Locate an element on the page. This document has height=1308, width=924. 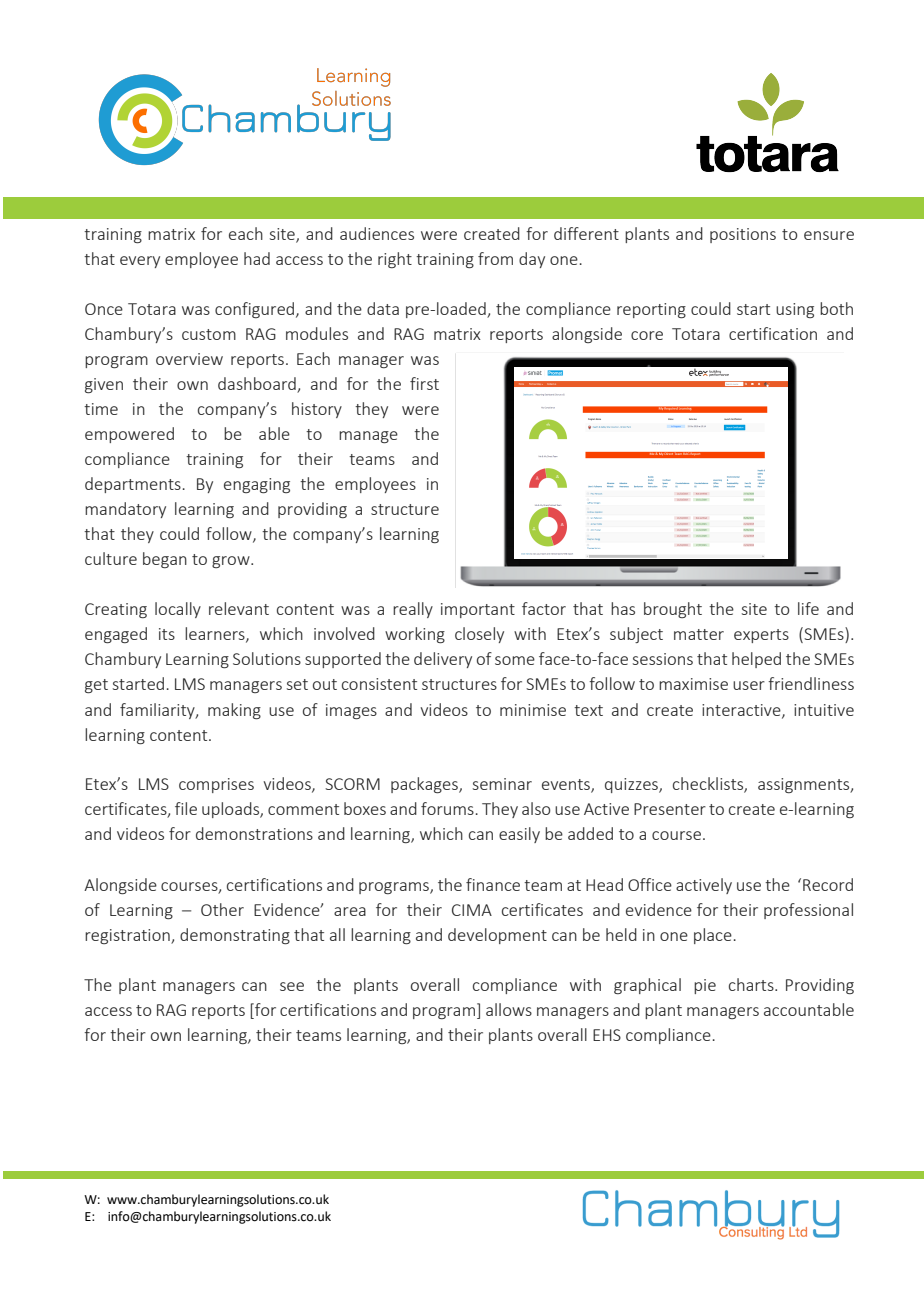
mandatory is located at coordinates (125, 510).
